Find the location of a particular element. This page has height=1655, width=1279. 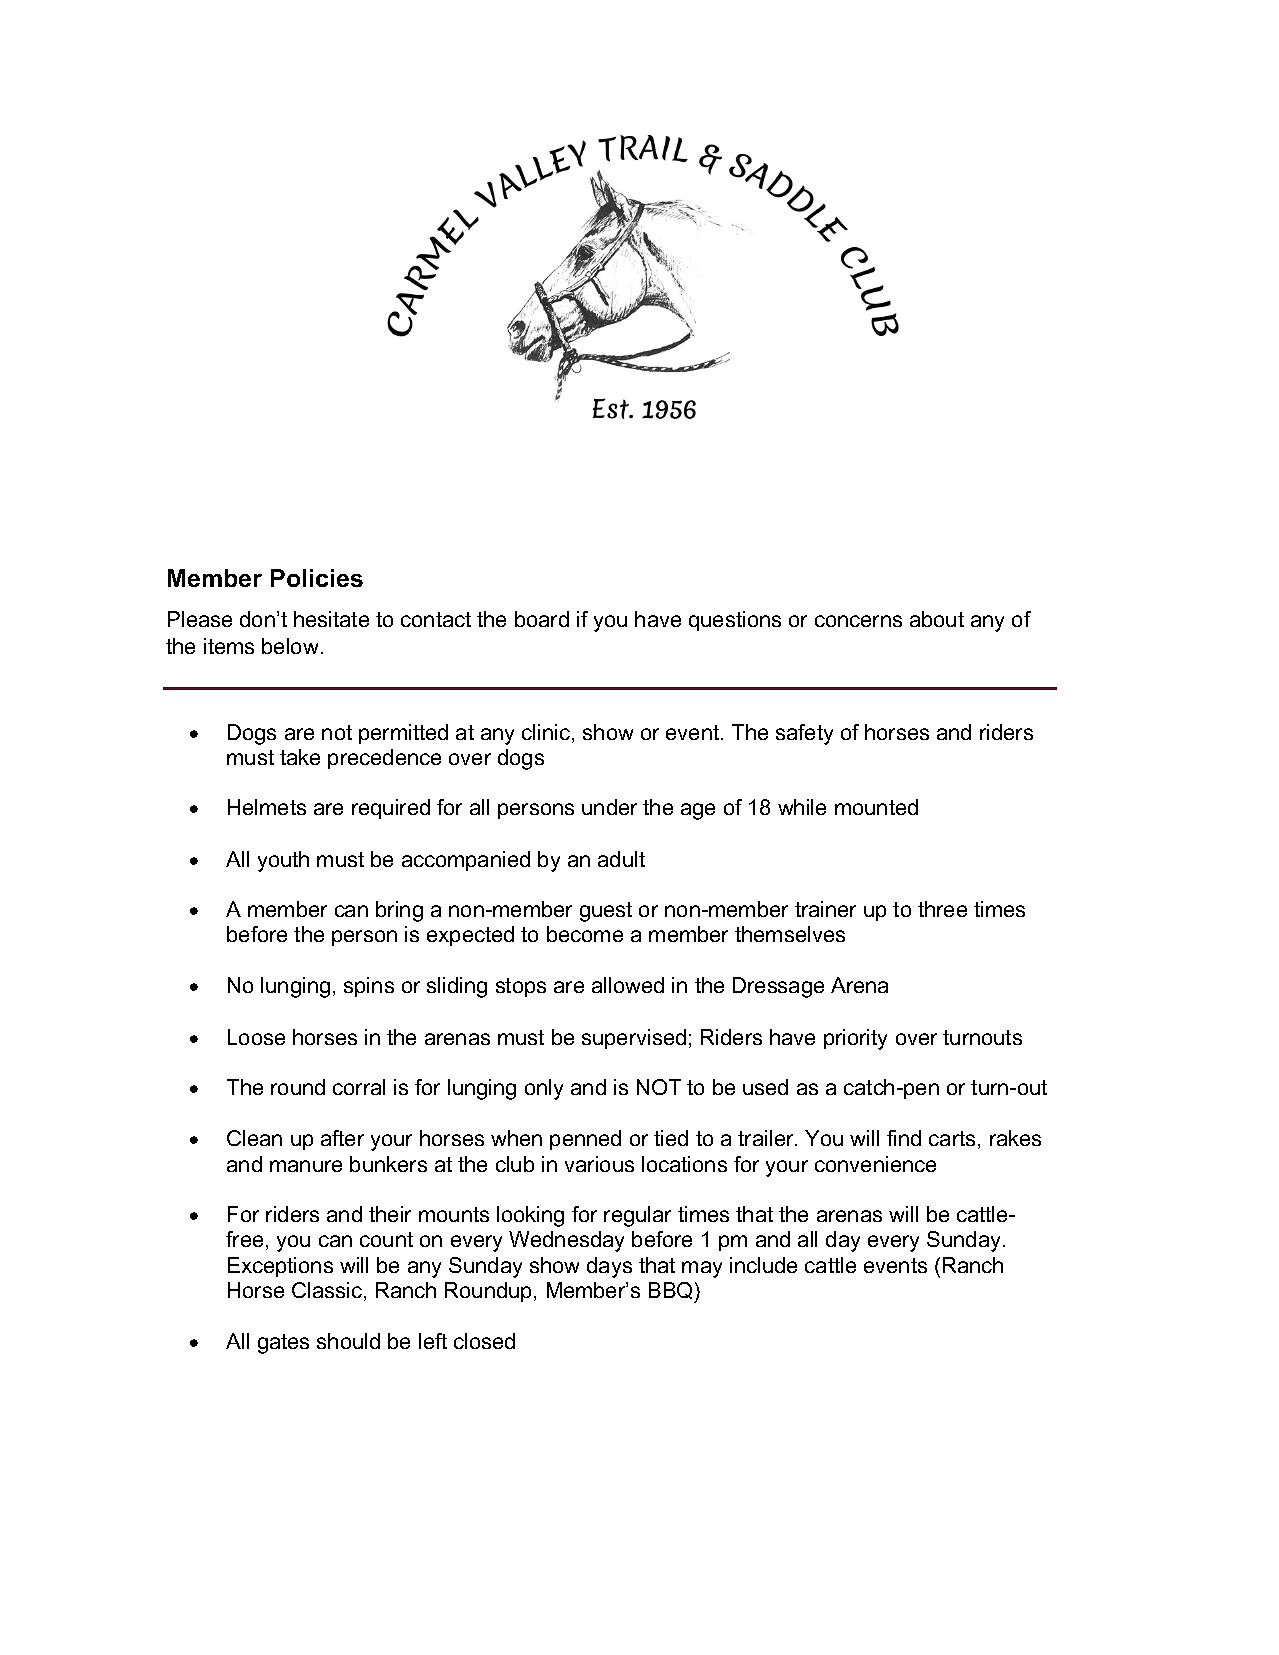

youth is located at coordinates (283, 861).
